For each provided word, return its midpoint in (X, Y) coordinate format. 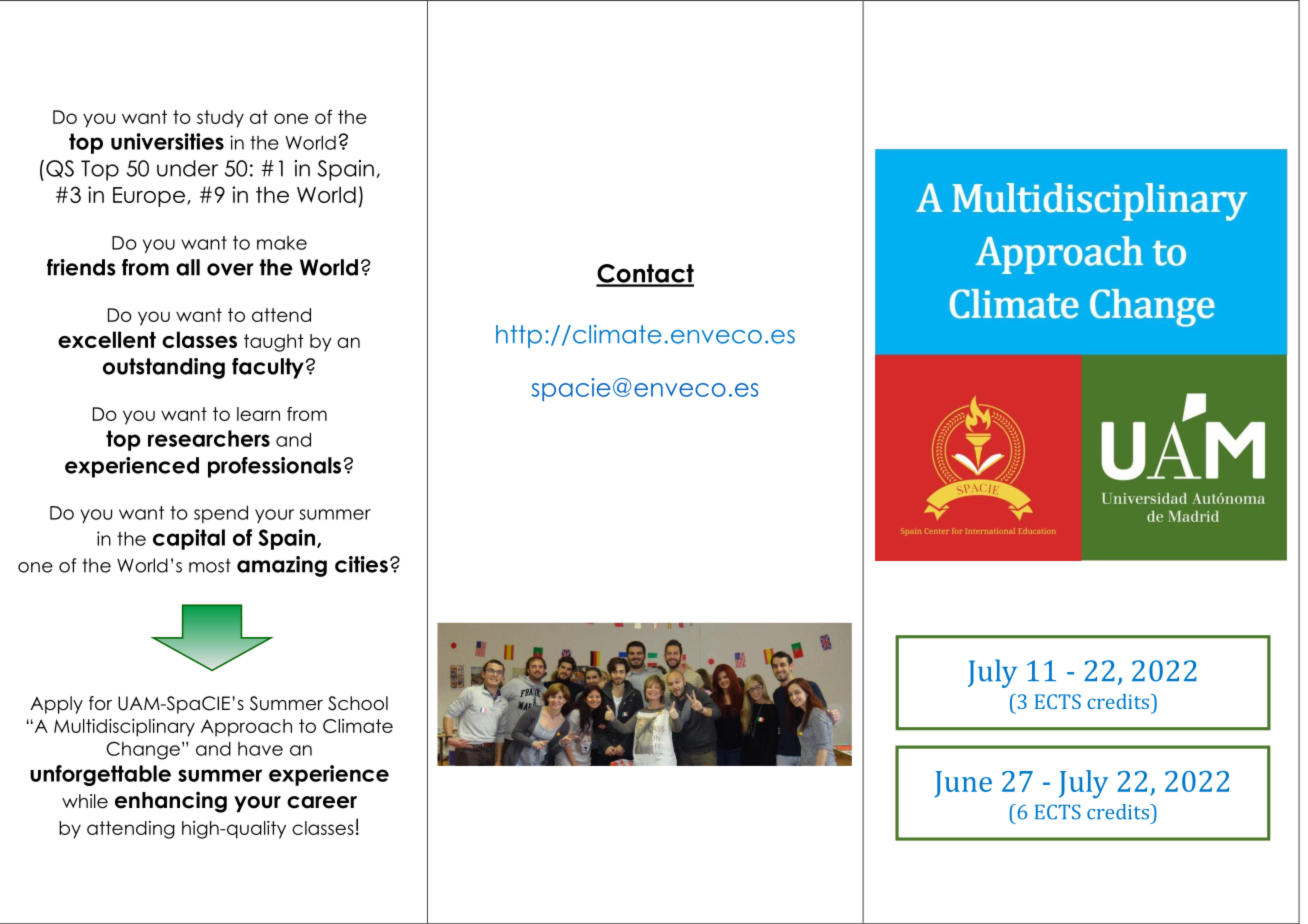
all (188, 267)
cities (361, 564)
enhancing (171, 802)
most (210, 565)
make (282, 243)
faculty (268, 368)
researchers (209, 438)
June (963, 784)
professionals (274, 467)
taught (274, 343)
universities (167, 141)
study (220, 119)
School (358, 703)
